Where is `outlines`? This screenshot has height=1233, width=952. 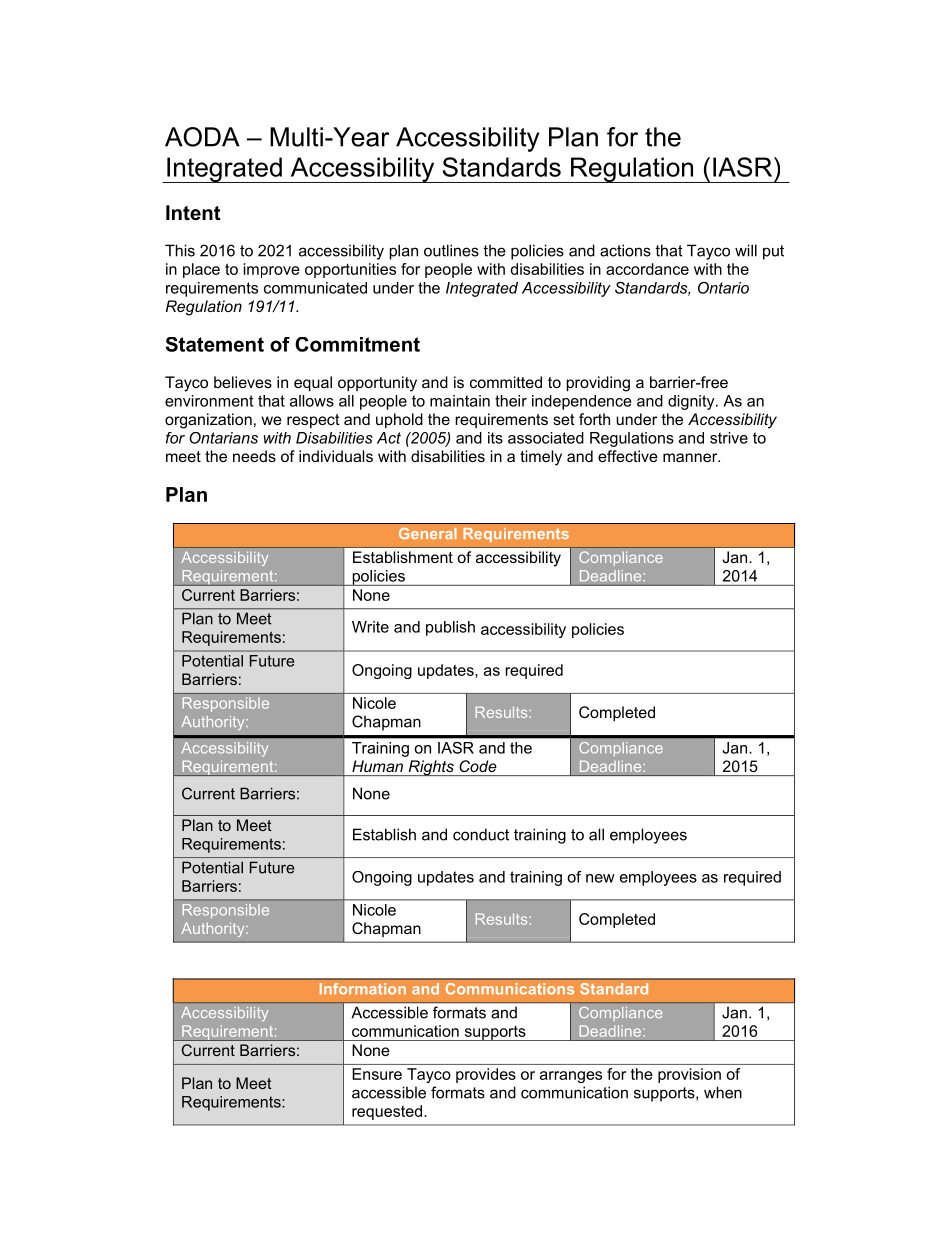 outlines is located at coordinates (451, 250).
